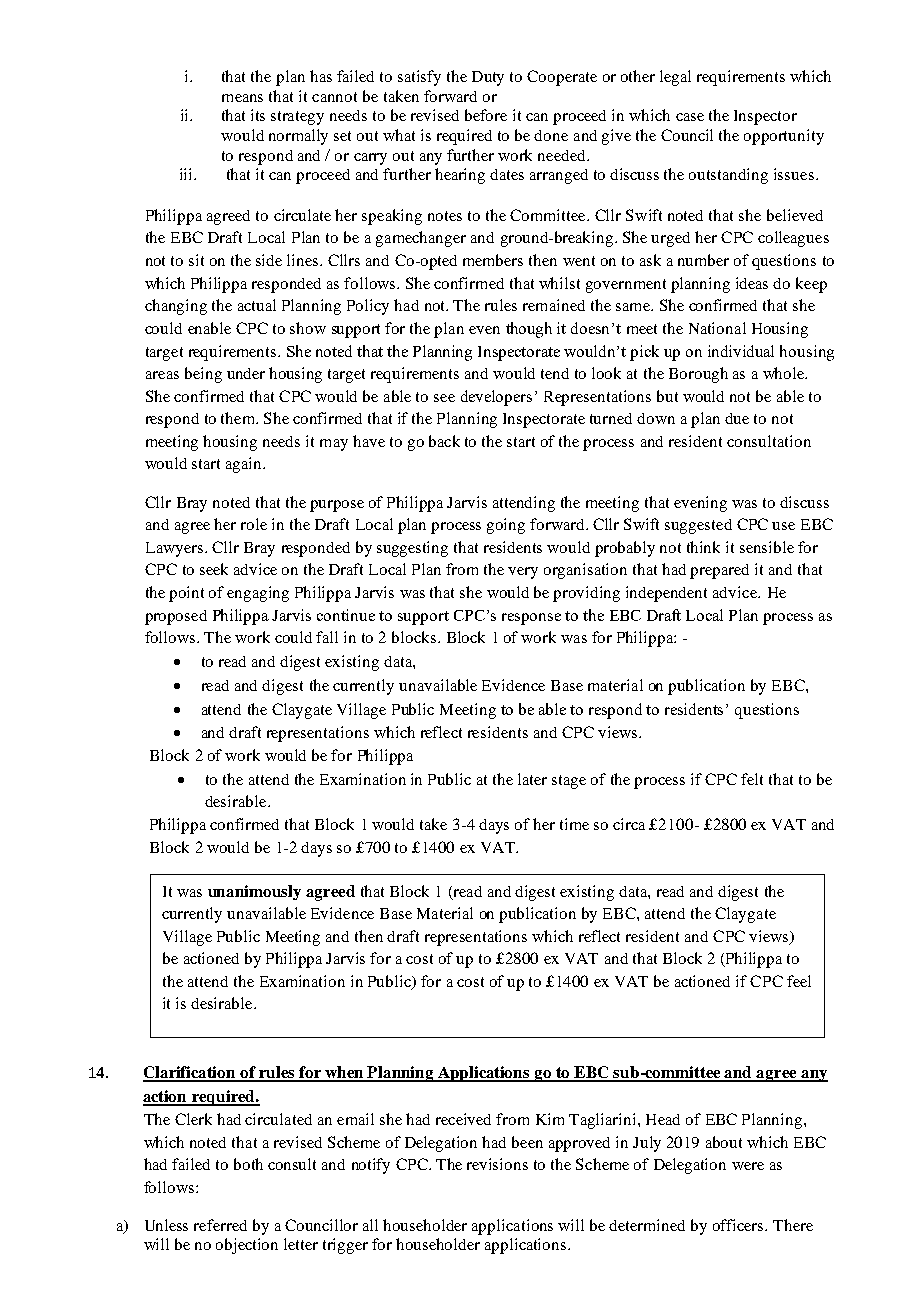 The height and width of the screenshot is (1307, 924). I want to click on response, so click(531, 619).
